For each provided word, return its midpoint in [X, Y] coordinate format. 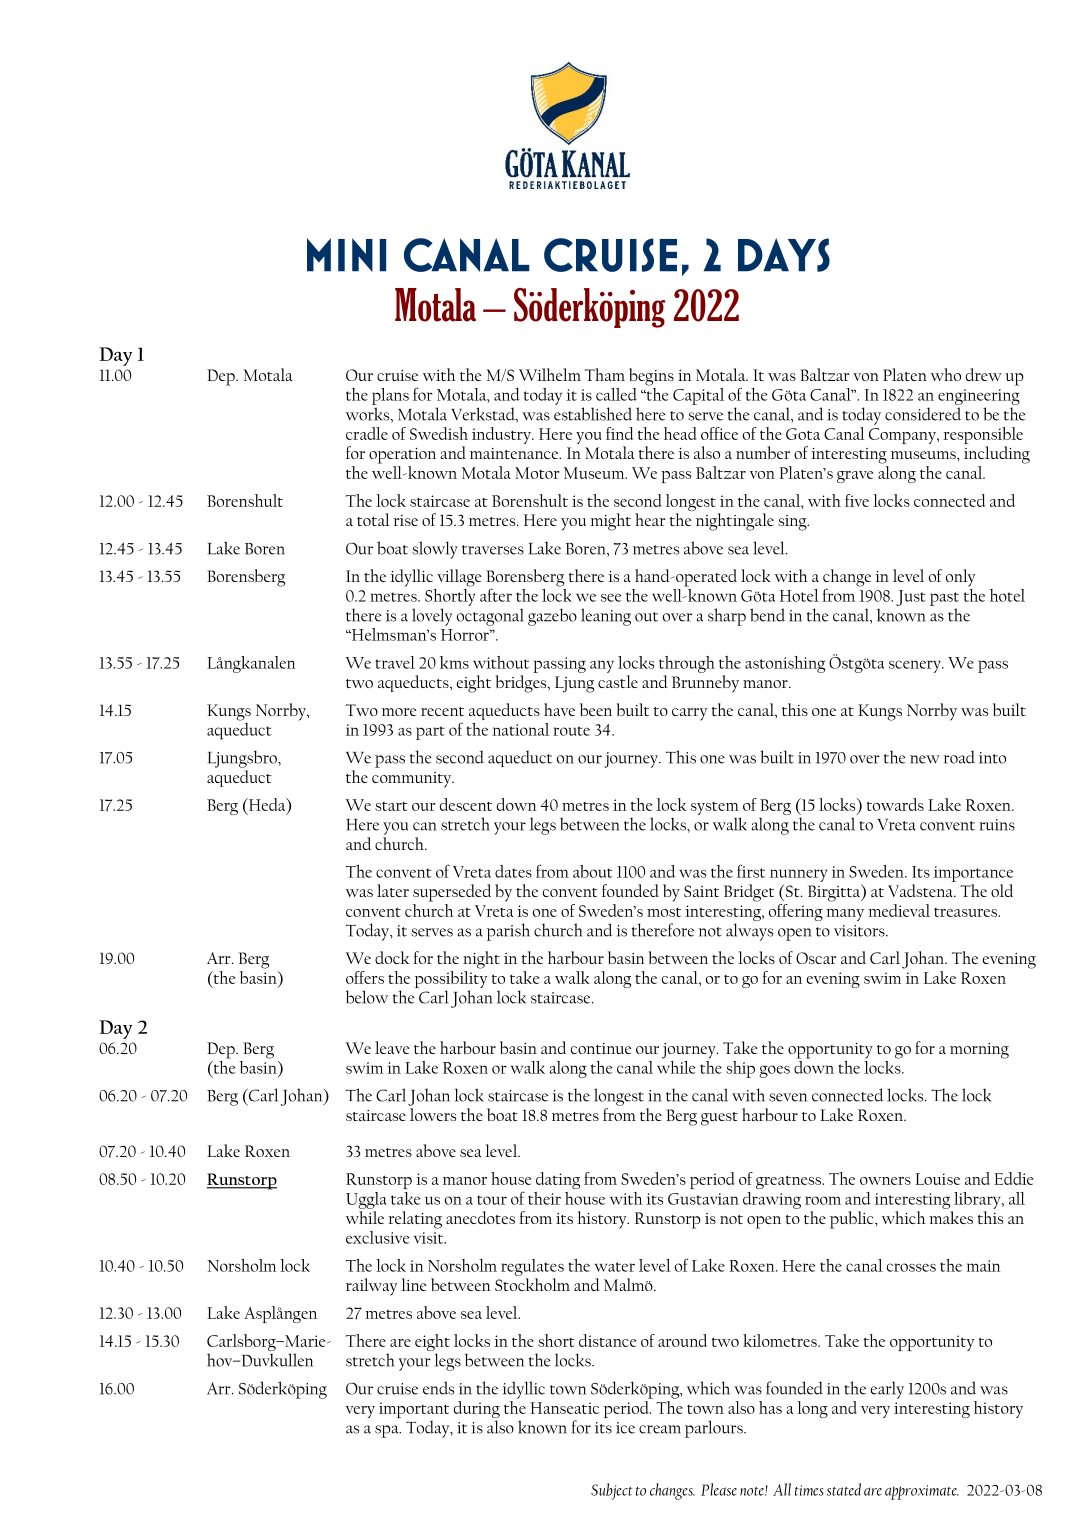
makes [951, 1217]
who [946, 374]
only [961, 578]
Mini [346, 255]
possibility [451, 979]
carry [690, 714]
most [664, 912]
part [430, 733]
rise [405, 520]
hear [650, 519]
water [615, 1267]
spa [388, 1431]
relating [415, 1220]
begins [651, 377]
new [925, 759]
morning [979, 1051]
